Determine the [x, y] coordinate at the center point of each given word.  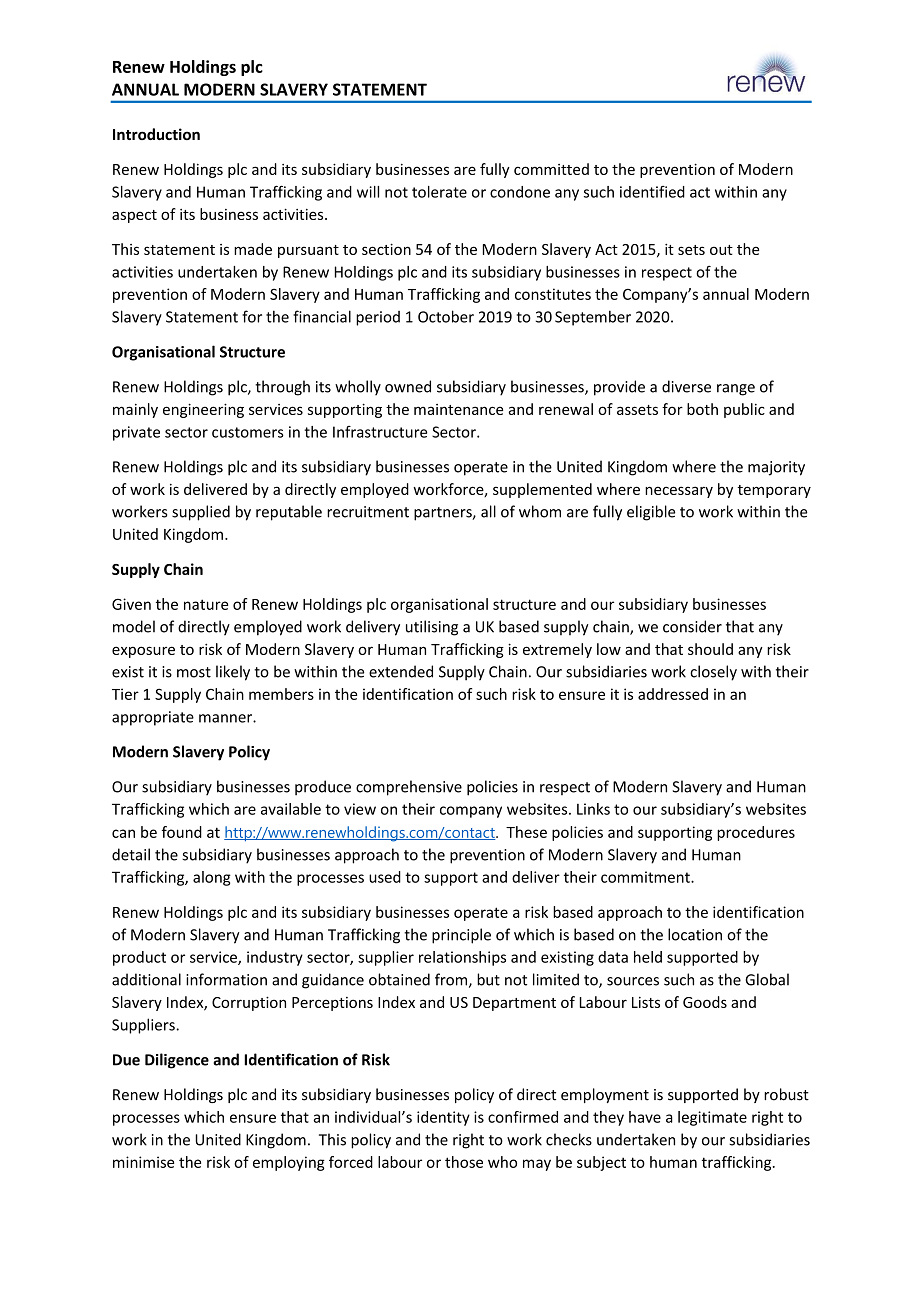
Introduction [156, 134]
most [194, 672]
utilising [432, 628]
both [702, 409]
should [710, 649]
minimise [143, 1162]
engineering [203, 410]
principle [461, 936]
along [212, 878]
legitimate [712, 1118]
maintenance [458, 409]
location [695, 934]
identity [443, 1118]
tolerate [439, 192]
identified [652, 192]
